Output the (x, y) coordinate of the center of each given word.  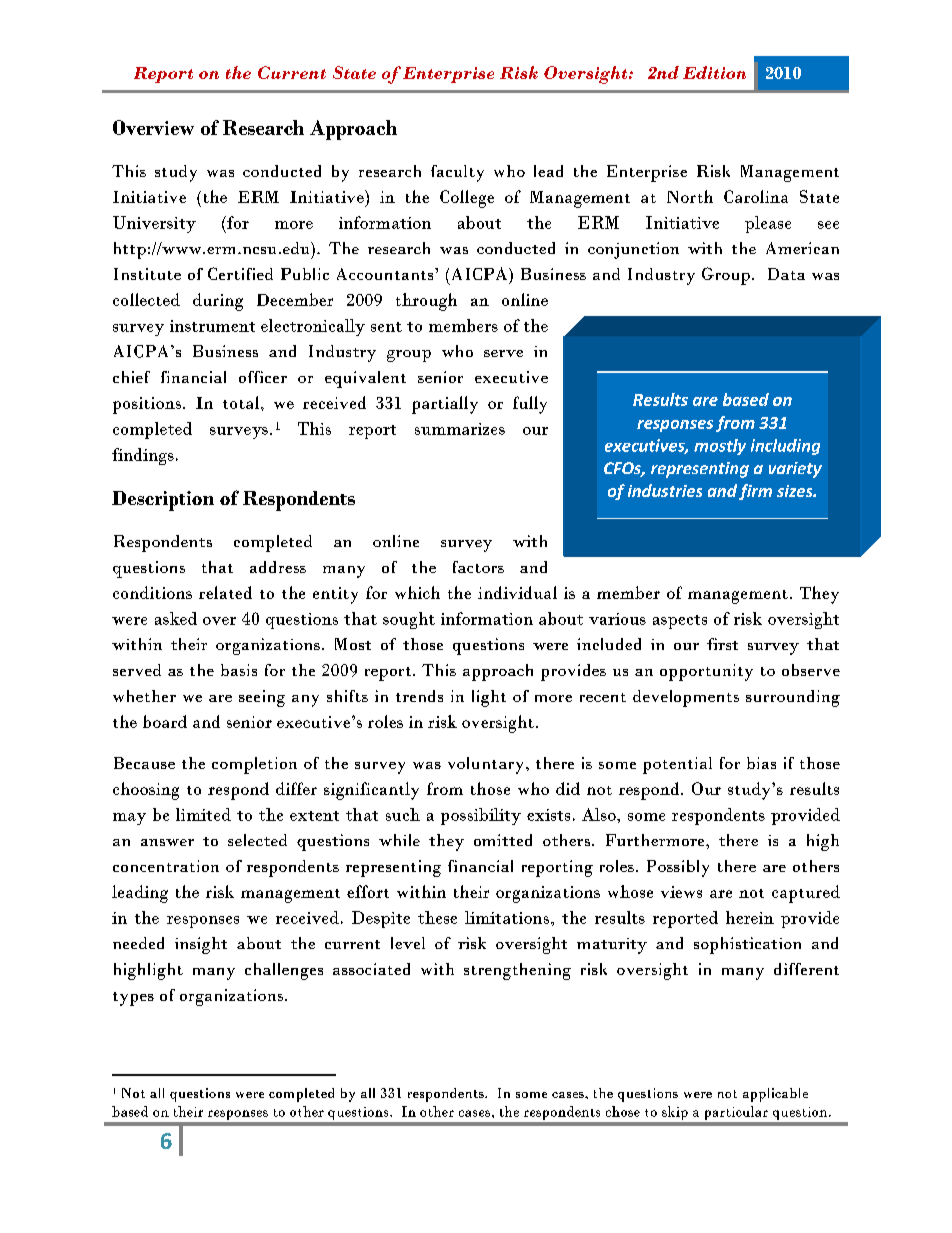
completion (254, 765)
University (154, 224)
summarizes (460, 429)
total (242, 402)
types (133, 999)
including (785, 447)
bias (761, 763)
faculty (457, 173)
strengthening (517, 971)
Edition (714, 72)
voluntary (487, 765)
